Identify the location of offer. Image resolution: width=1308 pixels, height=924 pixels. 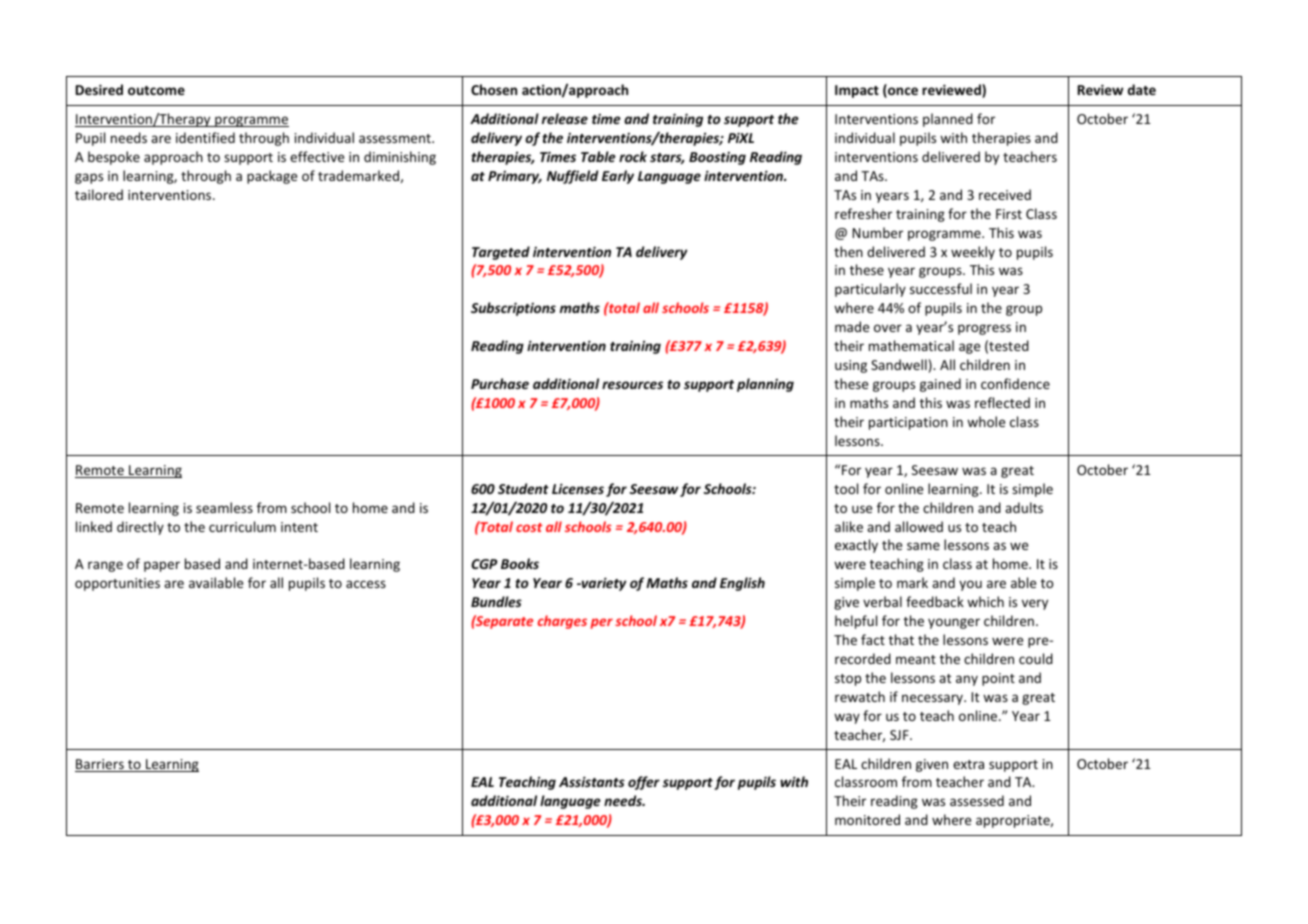
(644, 783).
